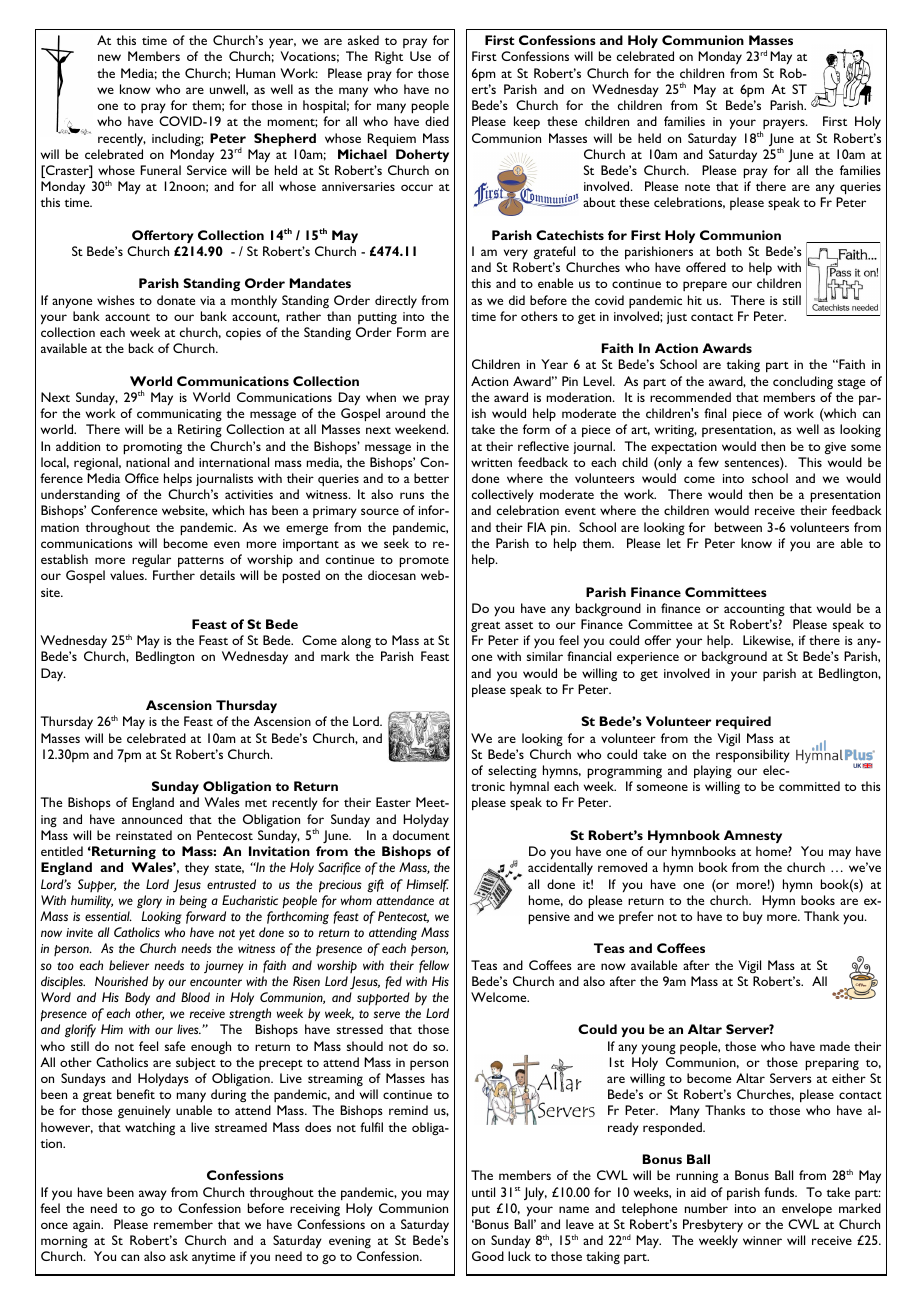 The width and height of the image is (924, 1308). Describe the element at coordinates (109, 57) in the image. I see `new` at that location.
